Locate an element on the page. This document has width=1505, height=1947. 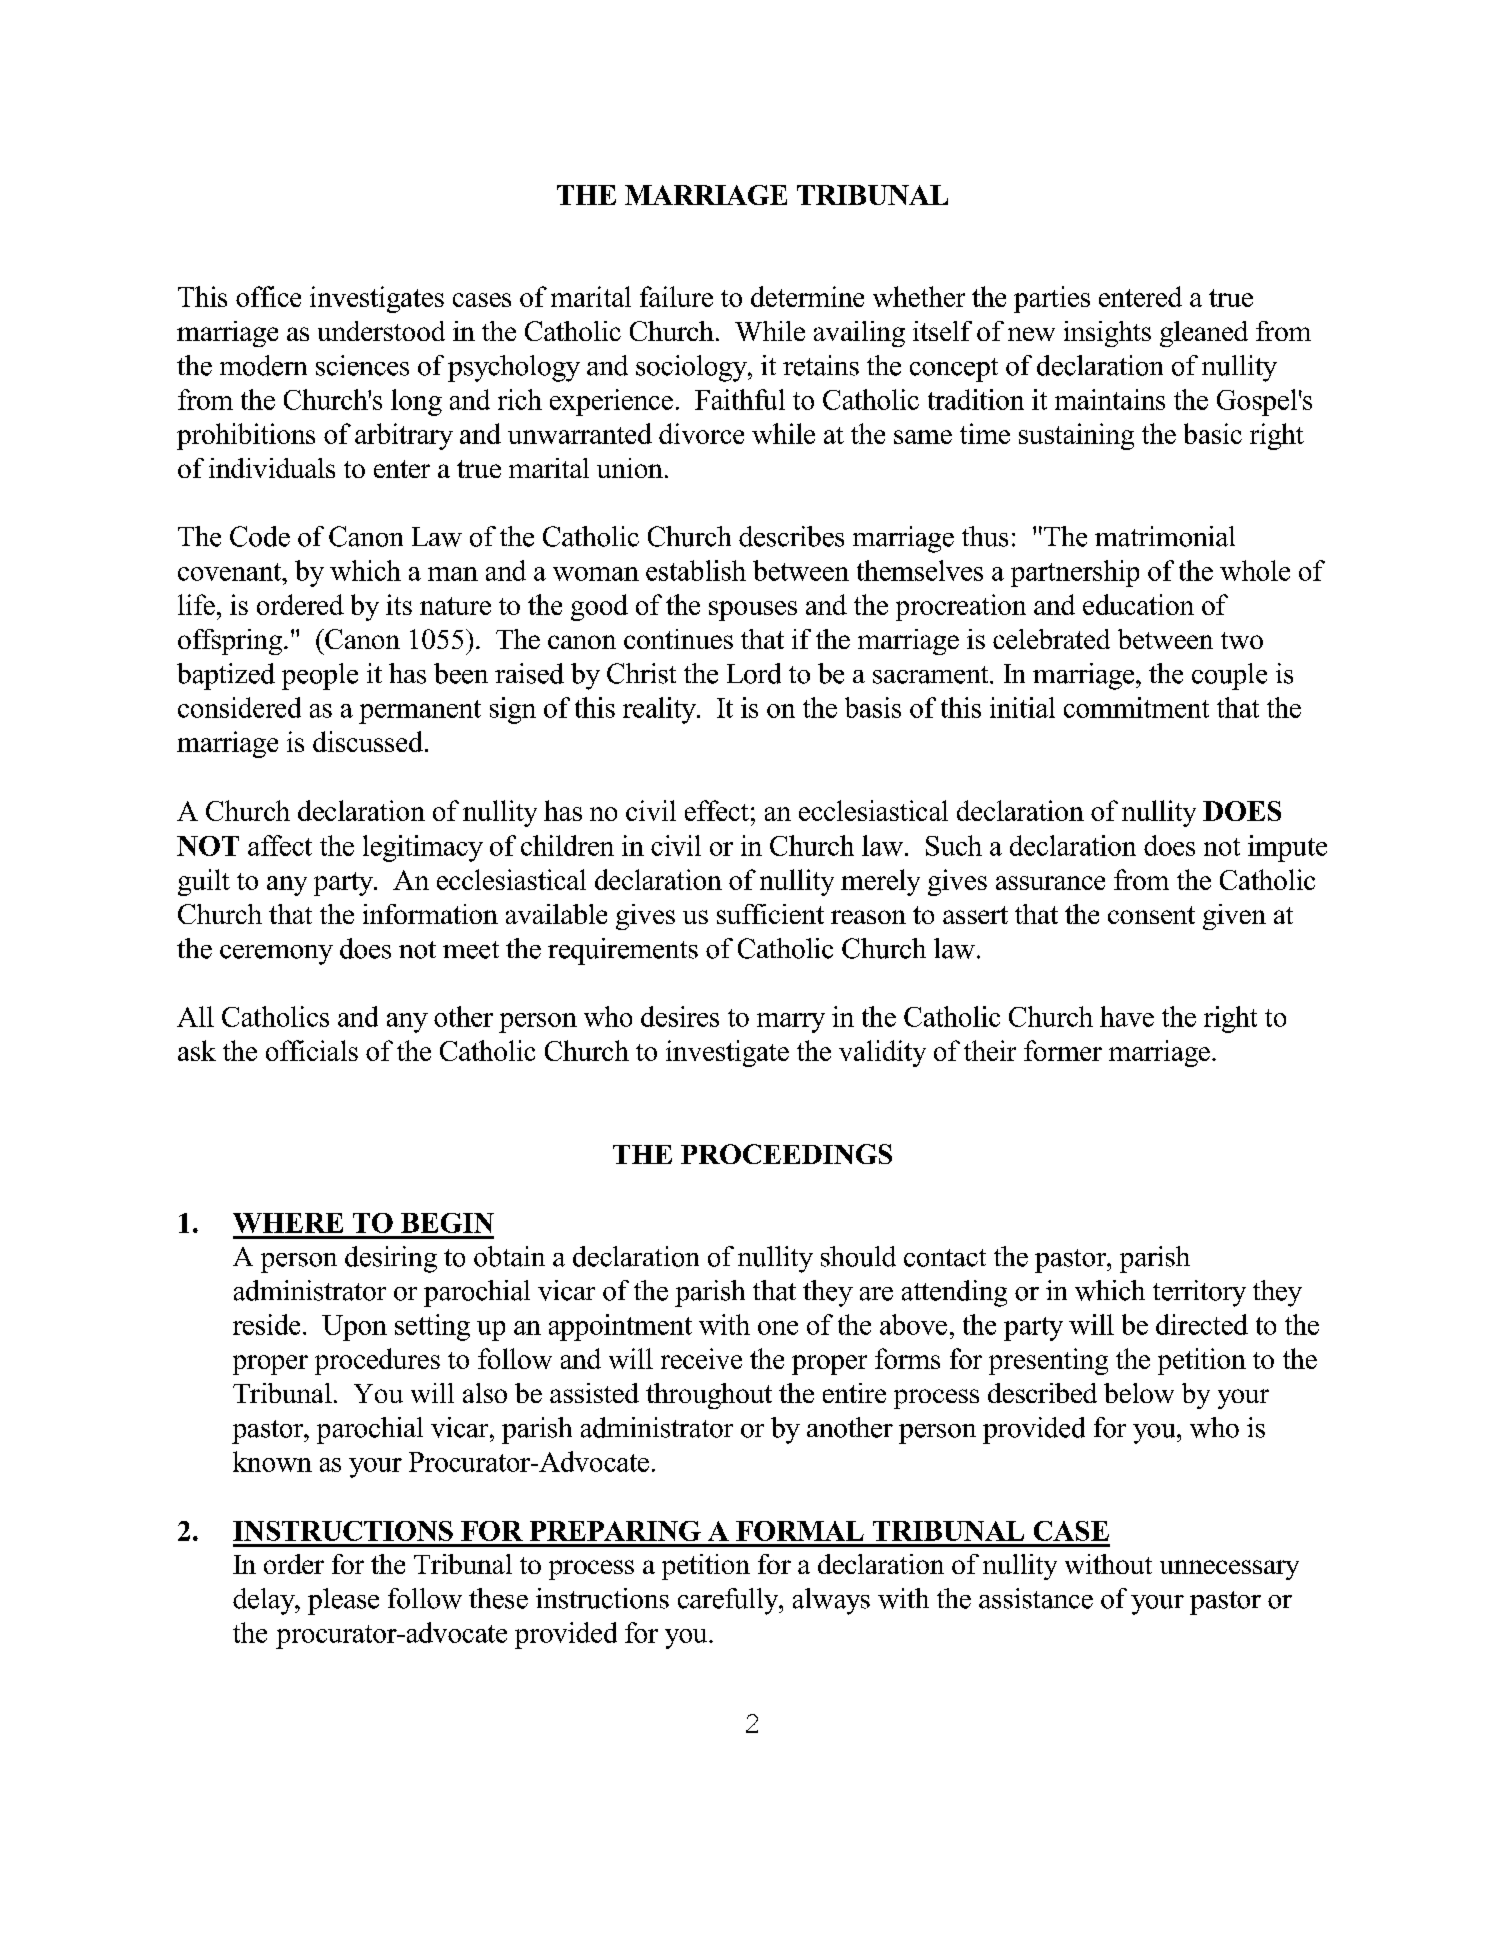
commitment is located at coordinates (1136, 707).
